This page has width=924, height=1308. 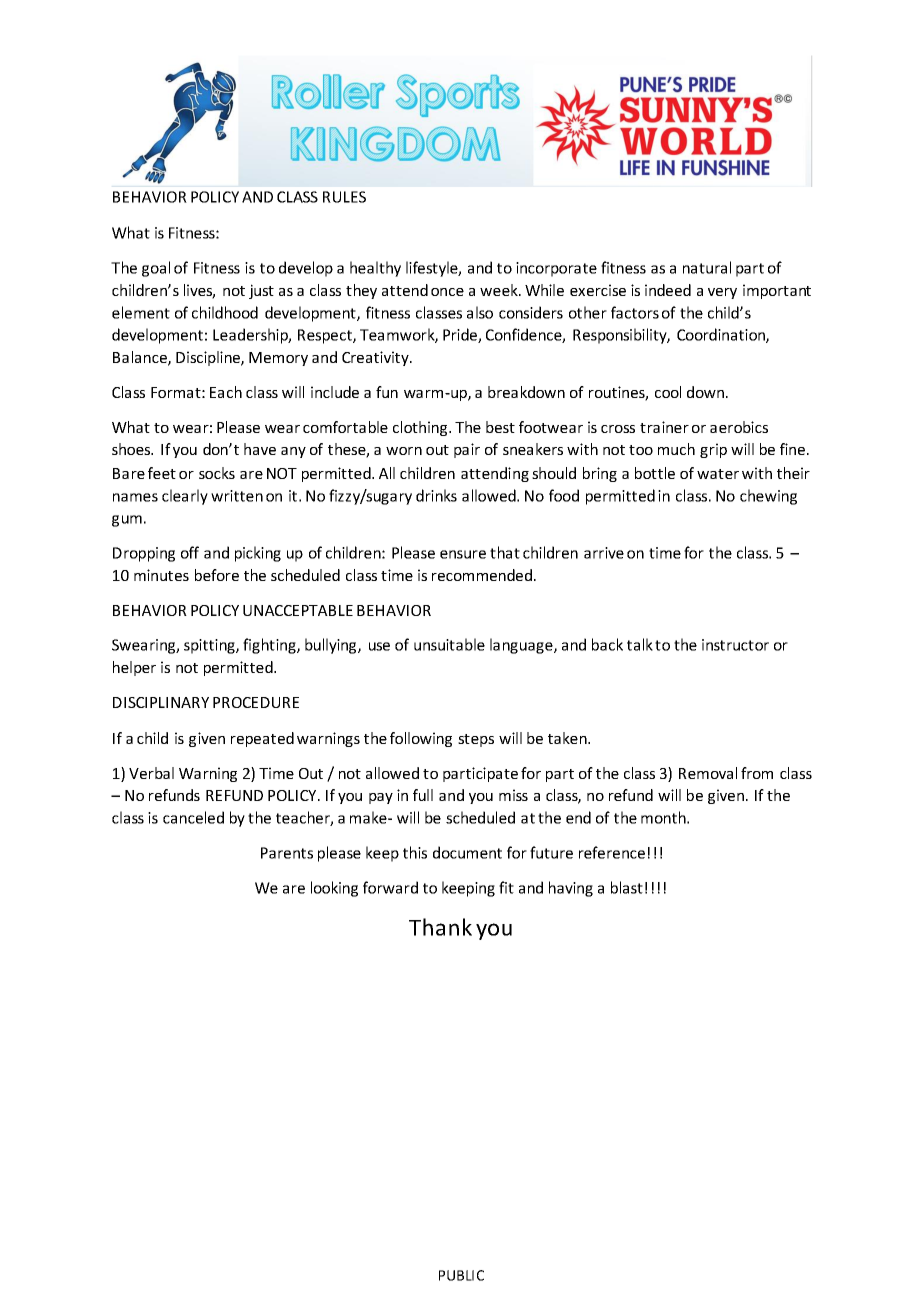 What do you see at coordinates (707, 267) in the page?
I see `natural` at bounding box center [707, 267].
